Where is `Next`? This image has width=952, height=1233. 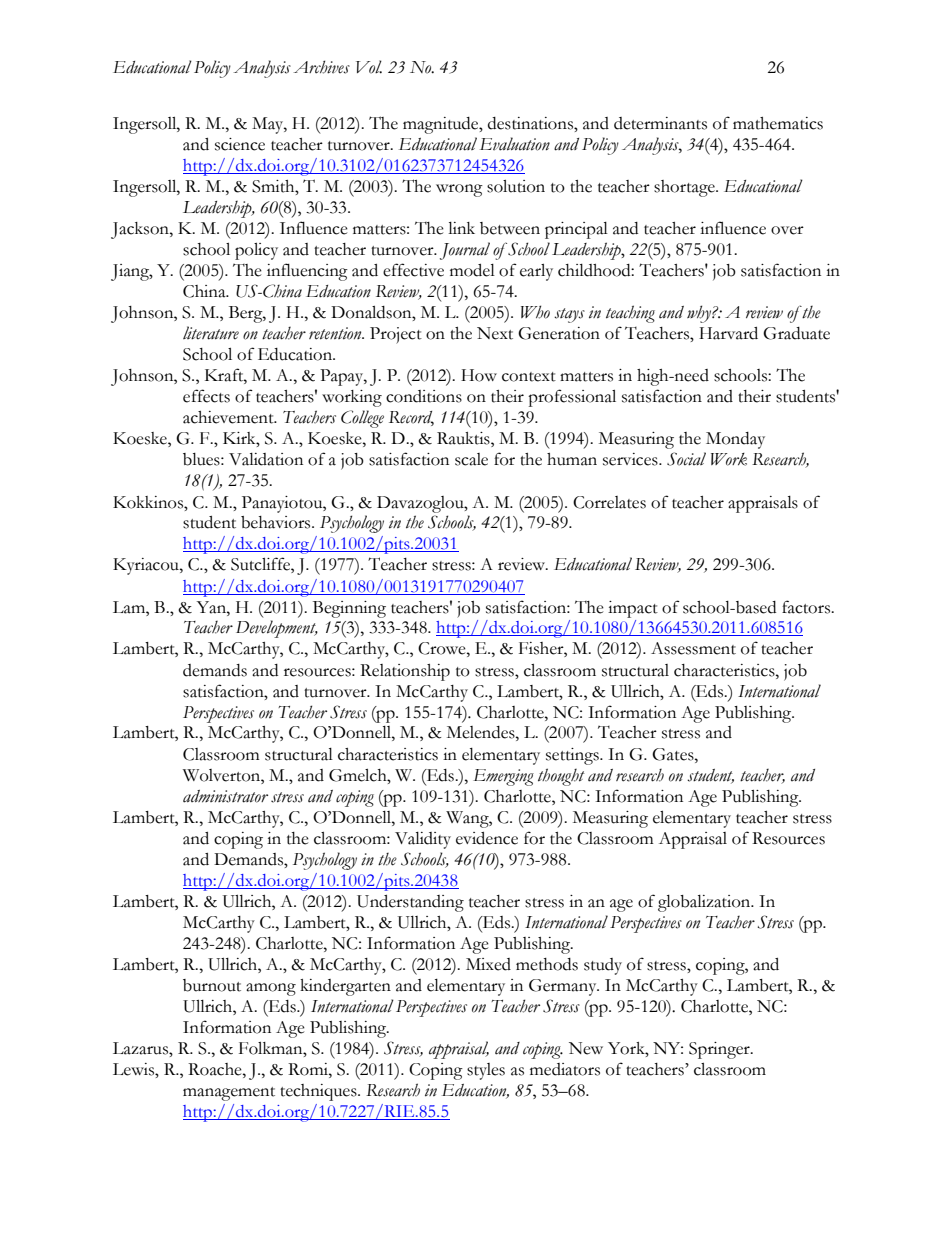 Next is located at coordinates (495, 333).
